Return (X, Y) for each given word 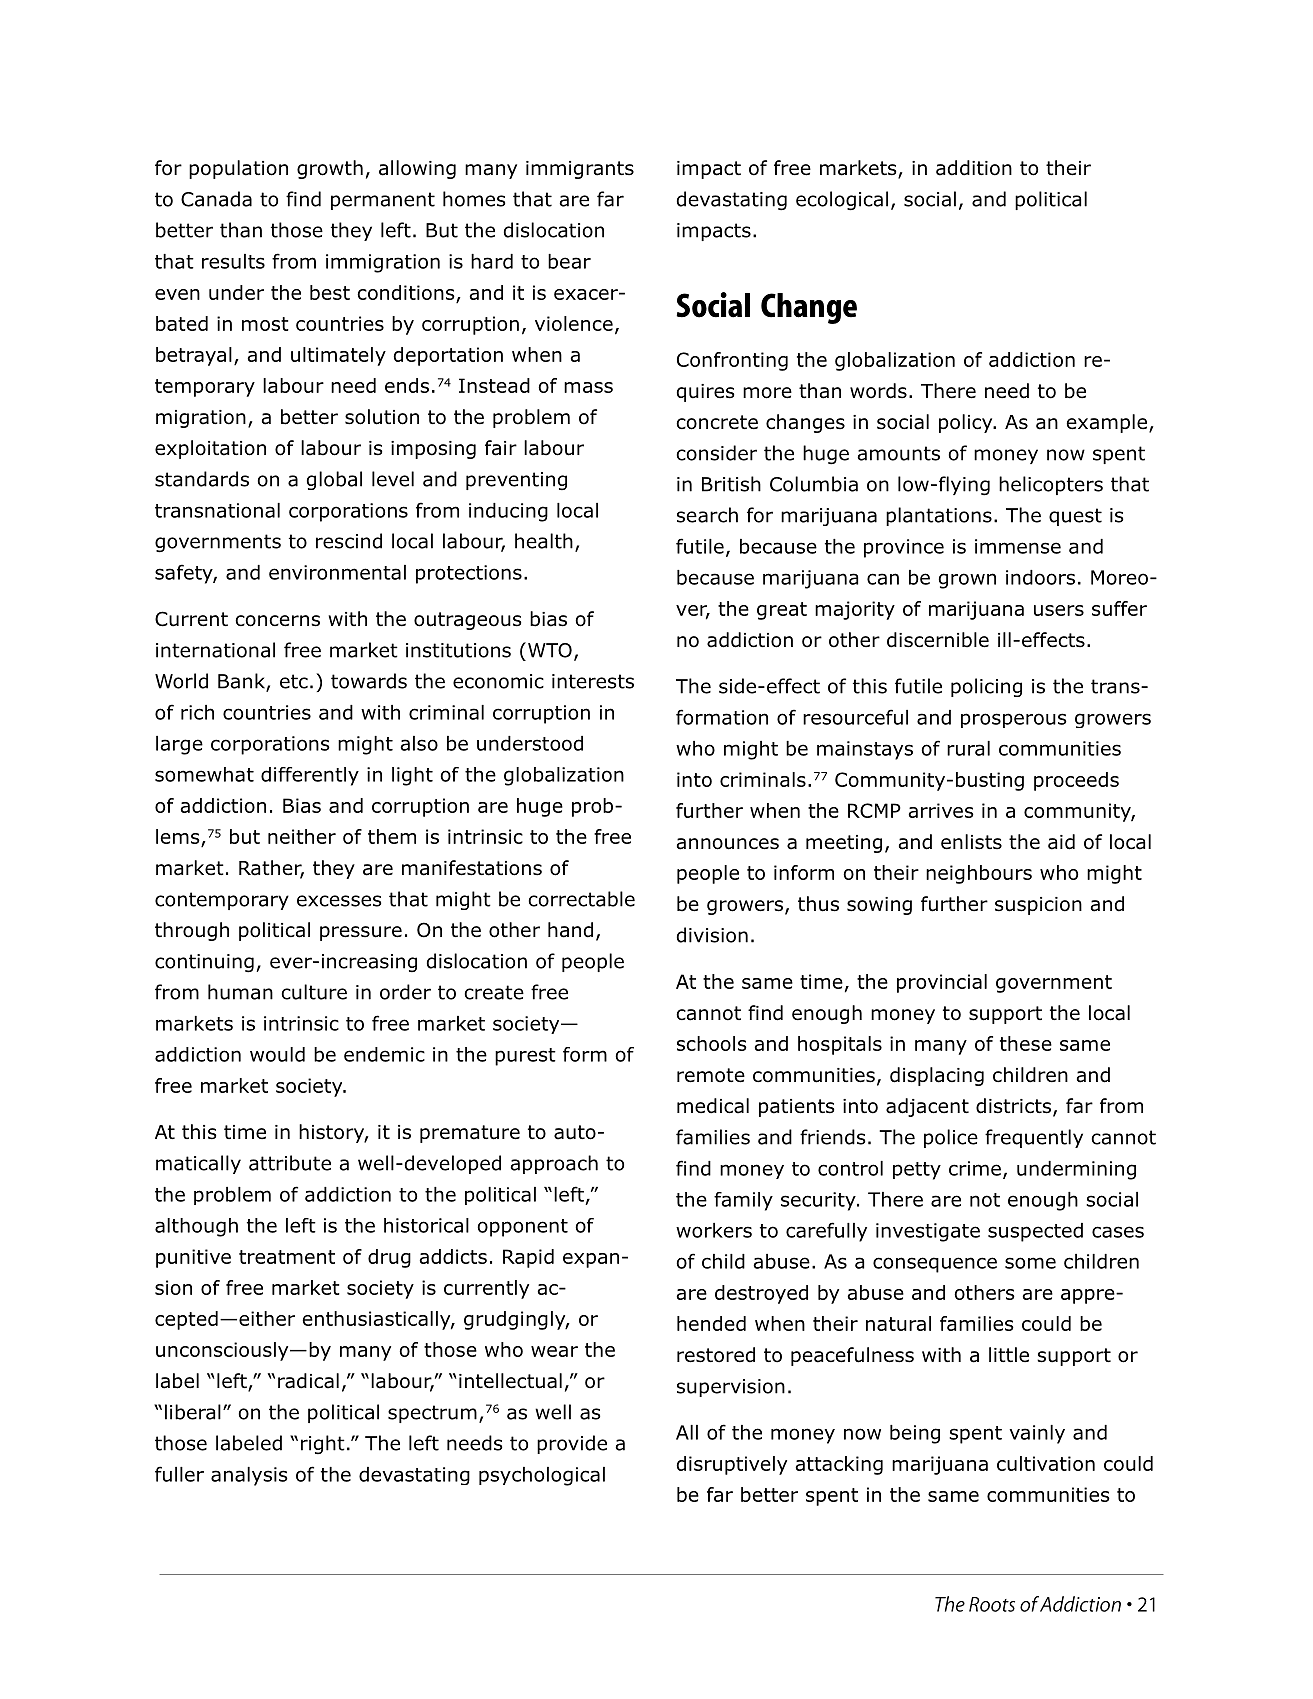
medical (713, 1106)
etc (294, 681)
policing (986, 687)
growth (330, 169)
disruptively (731, 1465)
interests (593, 681)
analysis (249, 1476)
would (277, 1054)
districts (1015, 1107)
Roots (992, 1604)
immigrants (580, 170)
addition (974, 168)
